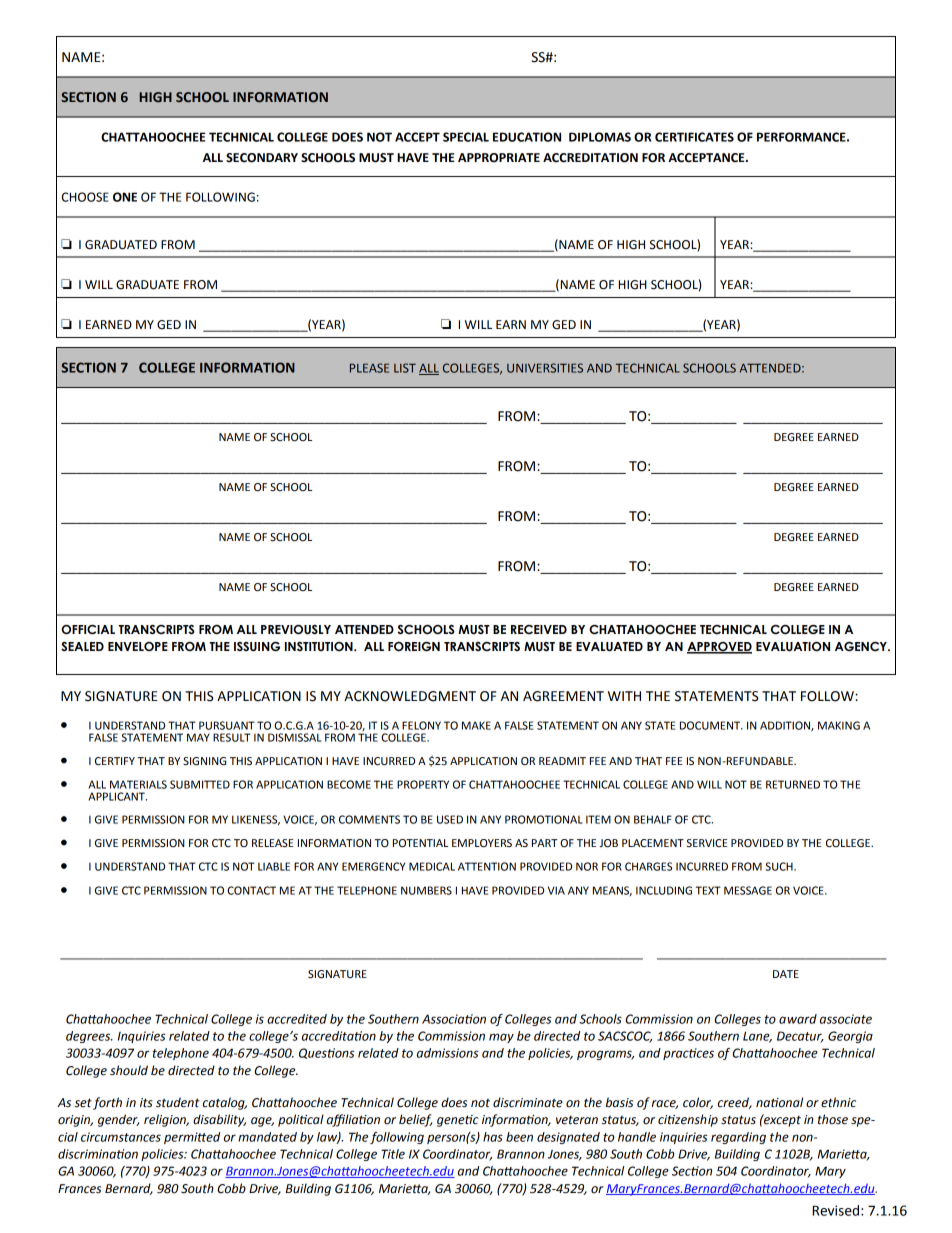 This screenshot has width=952, height=1233. Describe the element at coordinates (694, 137) in the screenshot. I see `CERTIFICATES` at that location.
